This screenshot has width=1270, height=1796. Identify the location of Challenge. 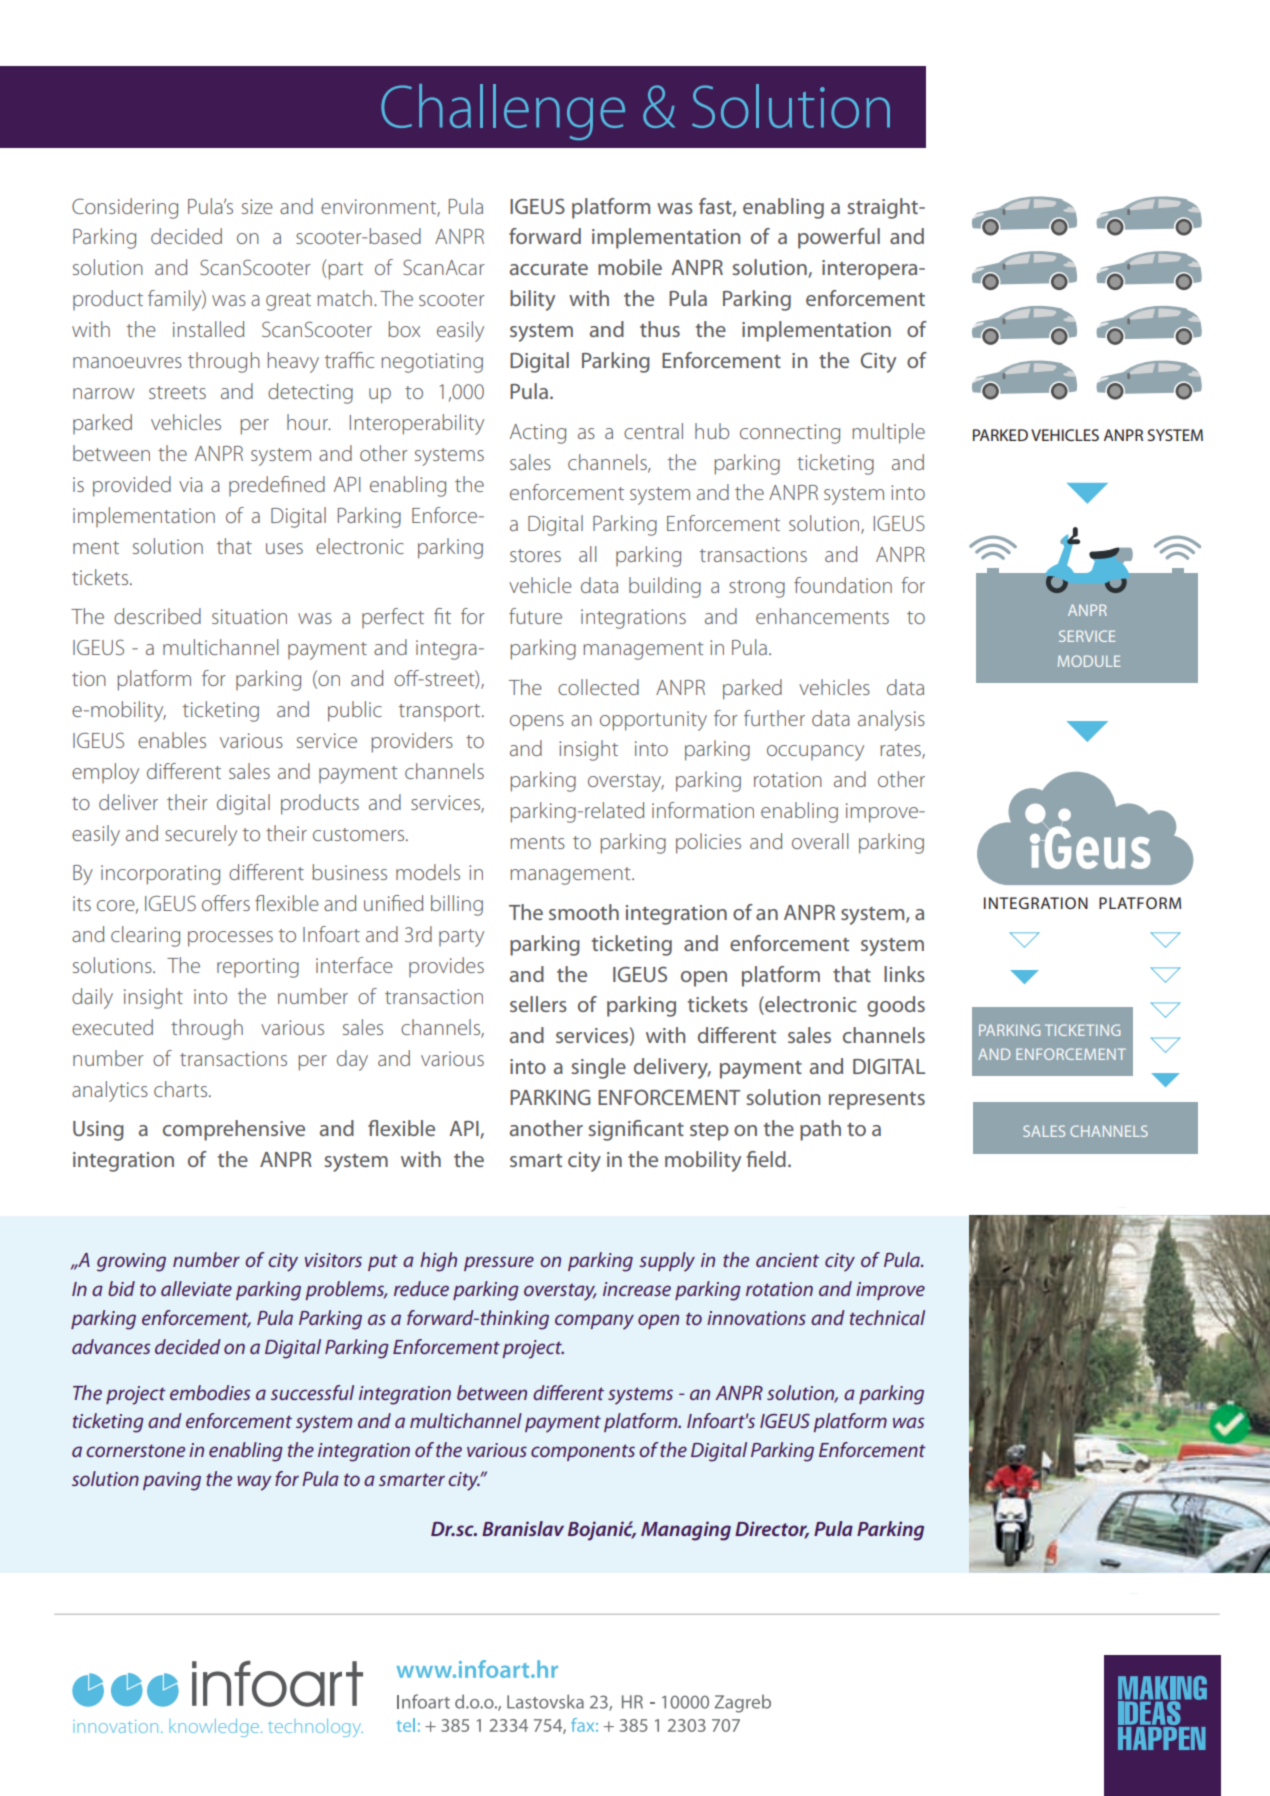
(503, 112).
